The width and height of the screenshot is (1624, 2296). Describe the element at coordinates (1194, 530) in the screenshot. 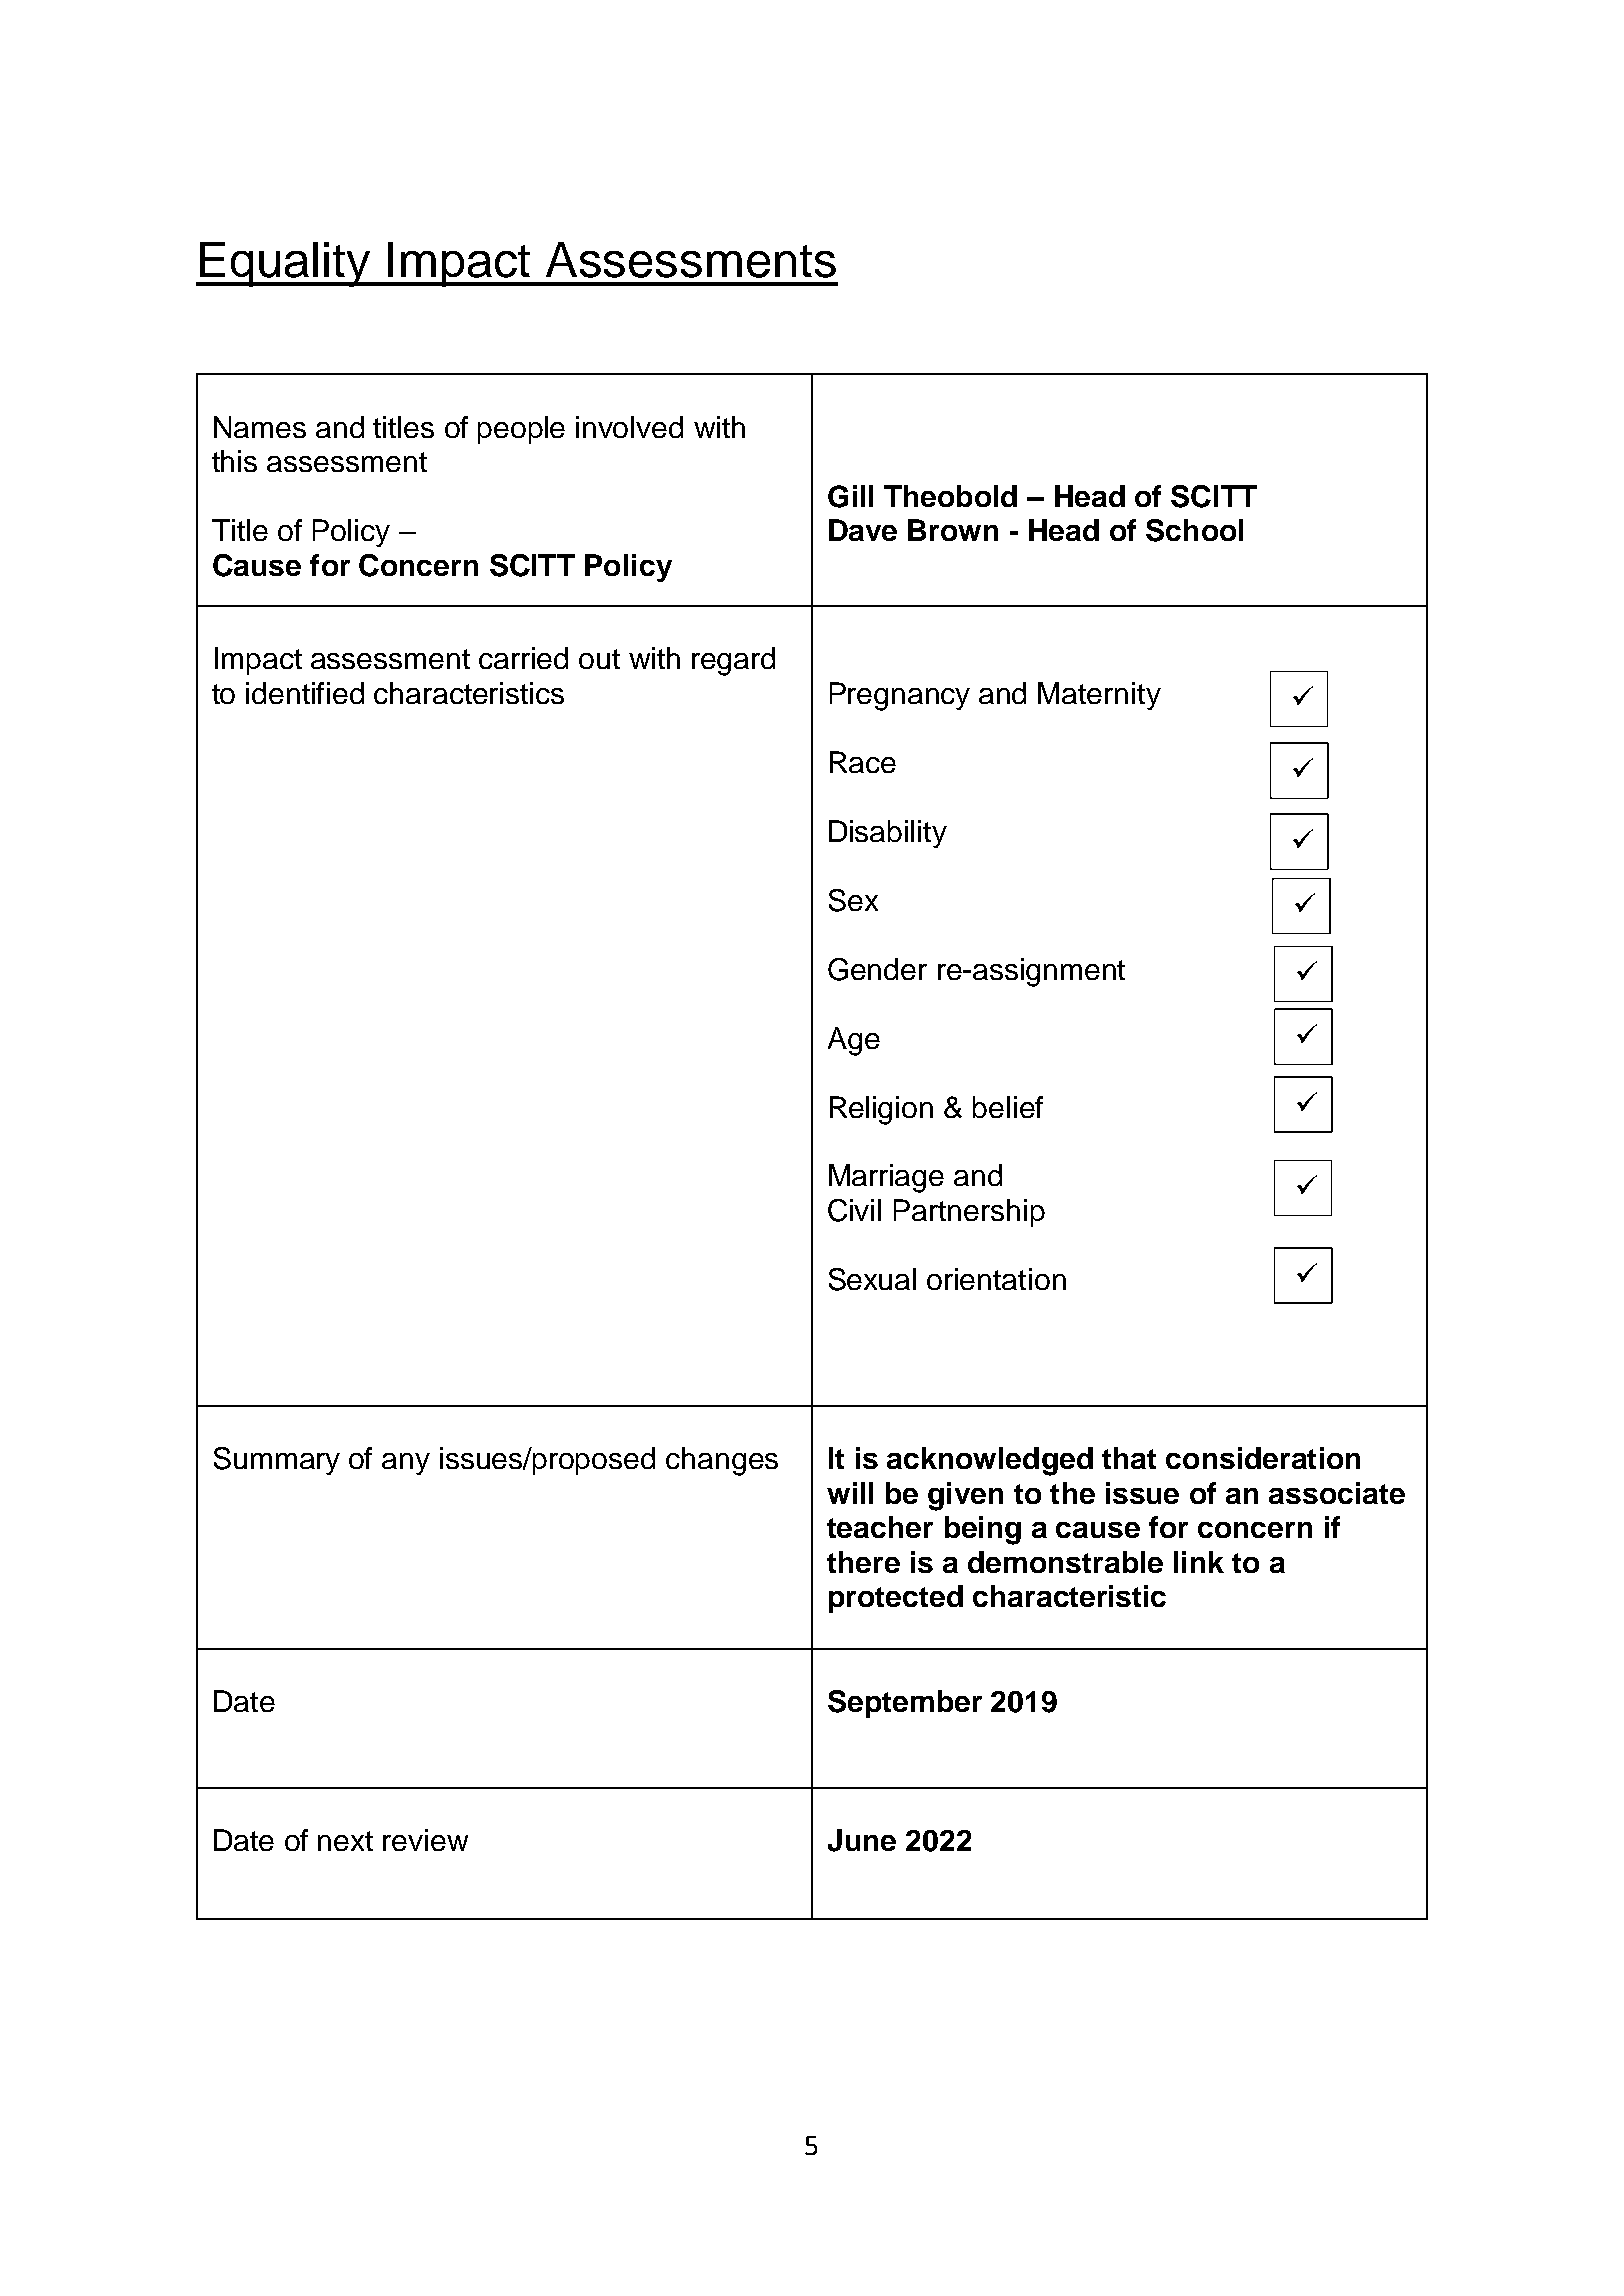

I see `School` at that location.
